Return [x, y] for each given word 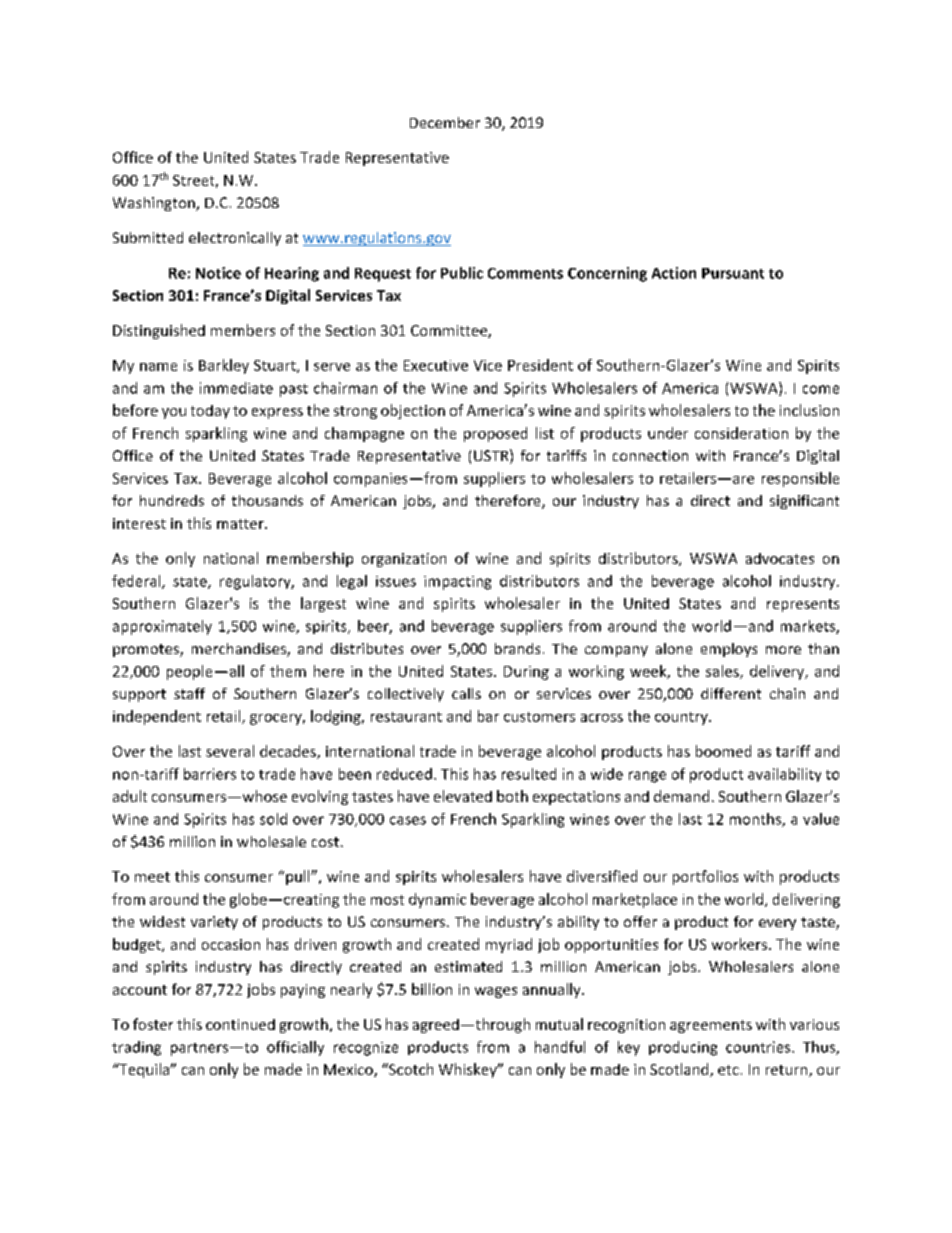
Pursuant [733, 273]
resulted [529, 774]
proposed [495, 434]
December [445, 122]
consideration [741, 433]
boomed [723, 751]
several [230, 751]
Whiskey [469, 1070]
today [210, 412]
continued [240, 1024]
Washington [155, 204]
